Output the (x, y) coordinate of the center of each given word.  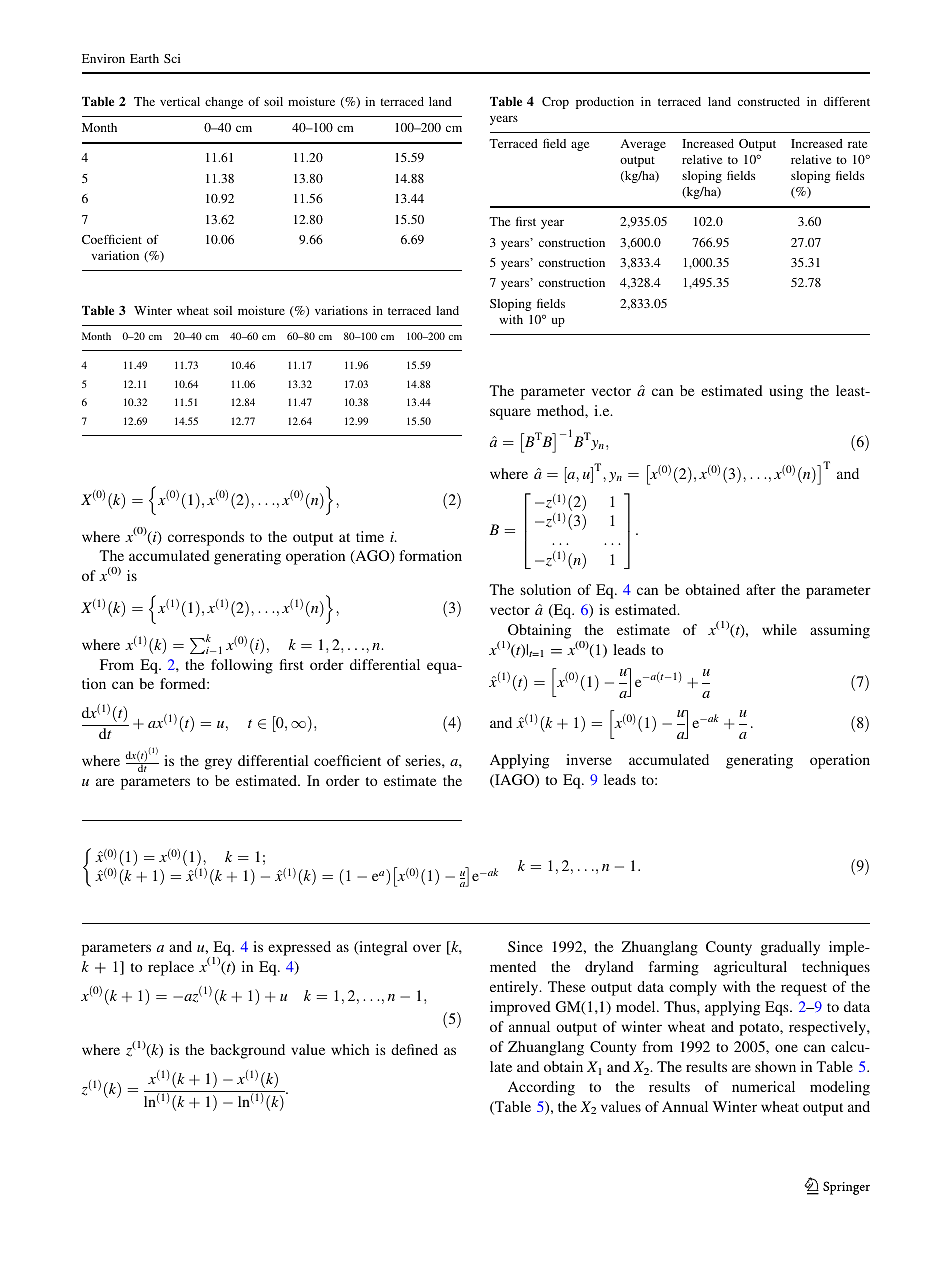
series (424, 760)
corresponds (206, 538)
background (247, 1051)
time (370, 536)
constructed (769, 101)
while (779, 629)
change (224, 103)
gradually (790, 948)
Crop (555, 103)
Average (643, 145)
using (786, 392)
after (761, 589)
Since (525, 946)
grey (218, 764)
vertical (180, 101)
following (242, 666)
